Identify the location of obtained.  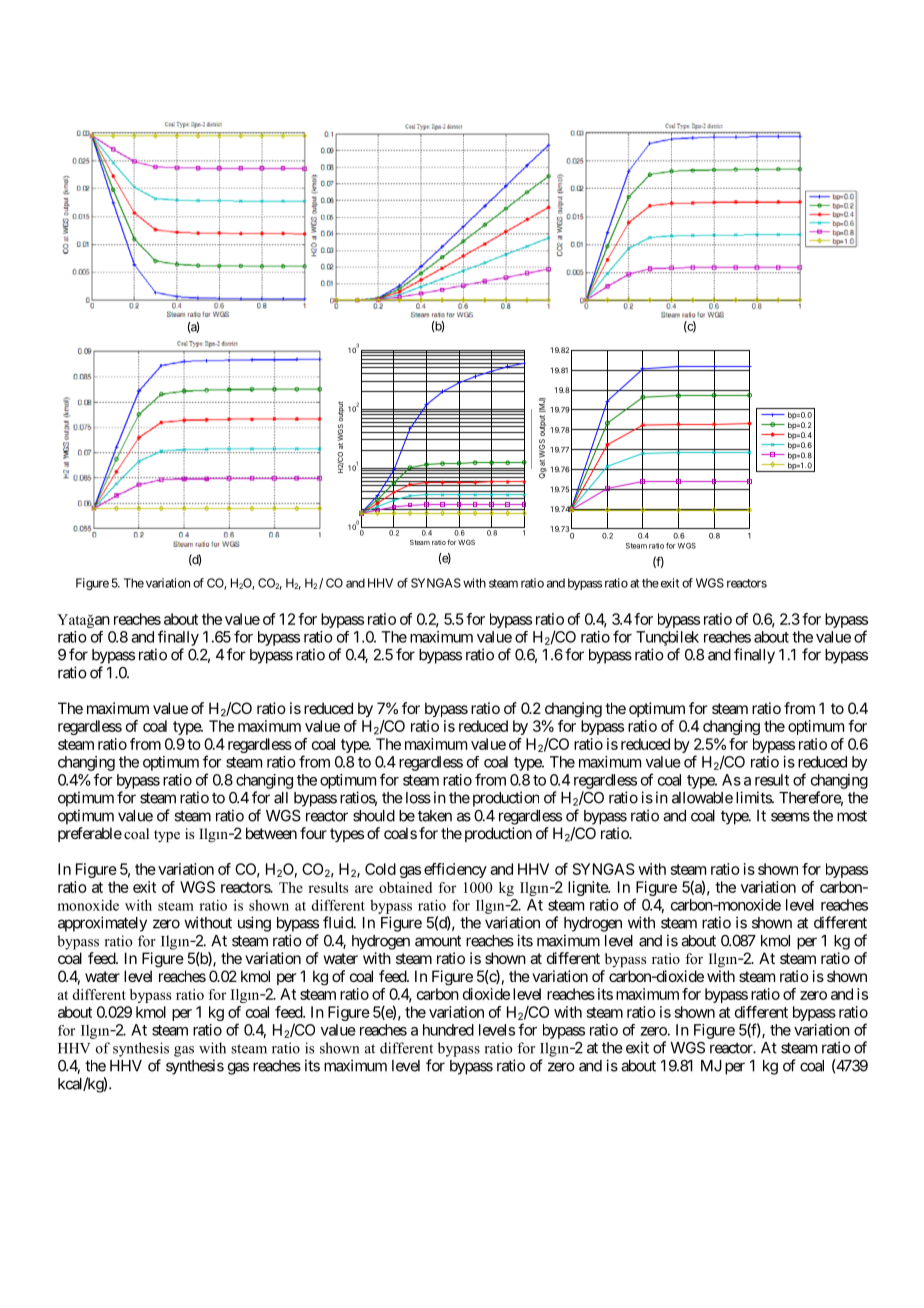
(405, 887).
